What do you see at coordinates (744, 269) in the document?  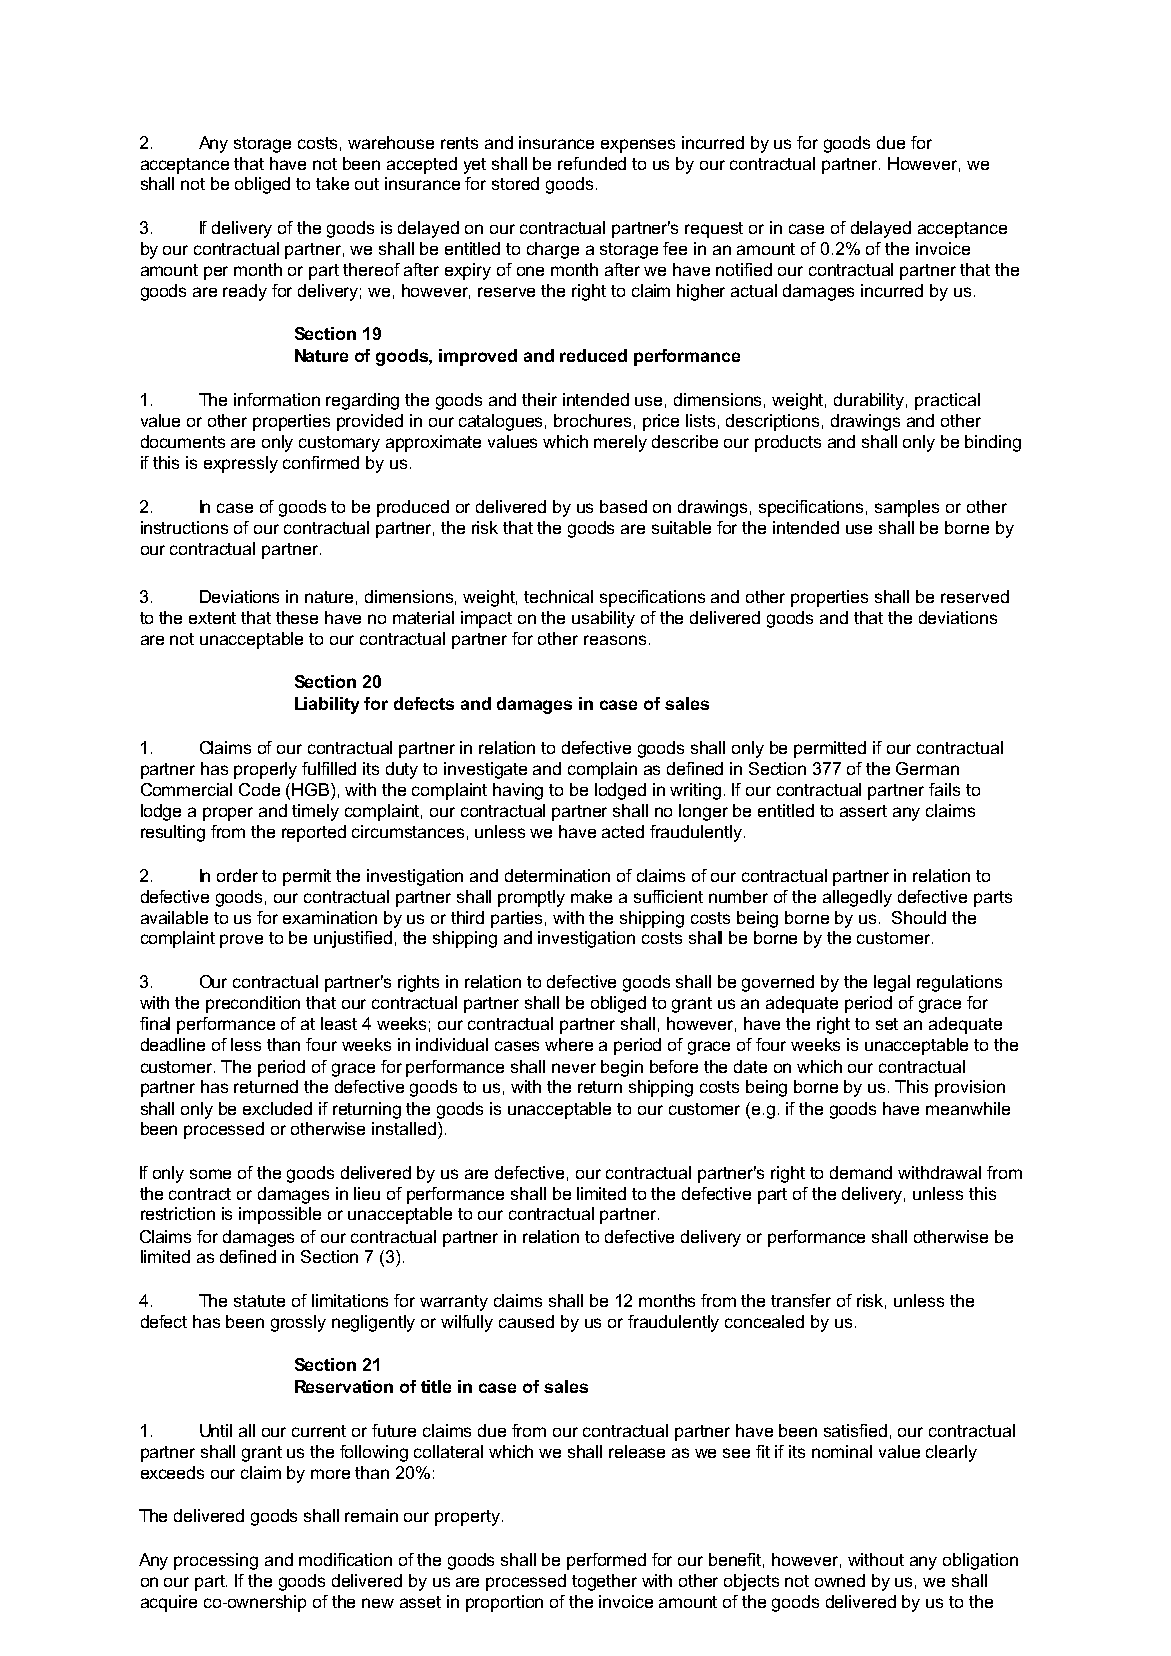 I see `notified` at bounding box center [744, 269].
